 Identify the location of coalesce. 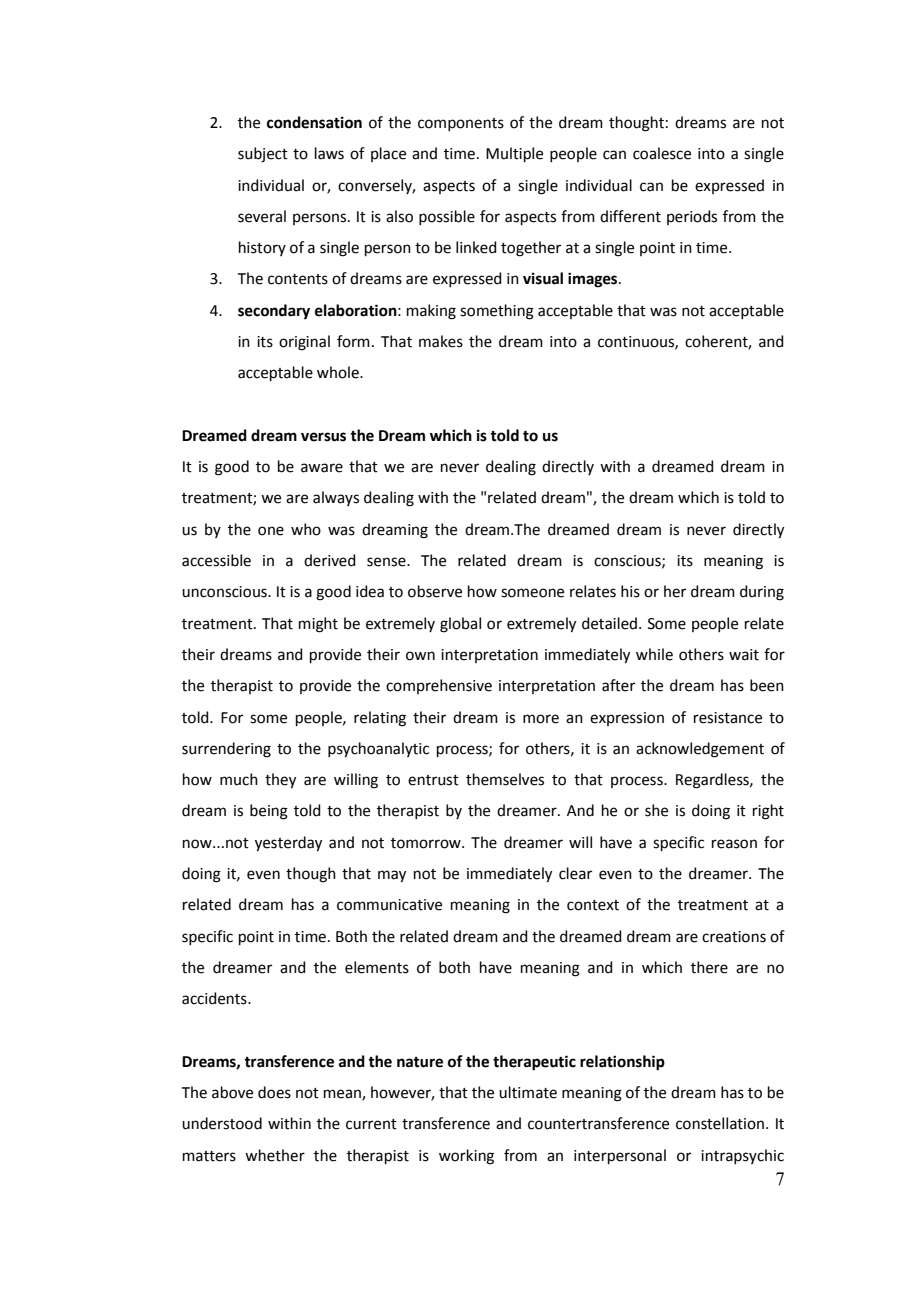
(662, 153).
